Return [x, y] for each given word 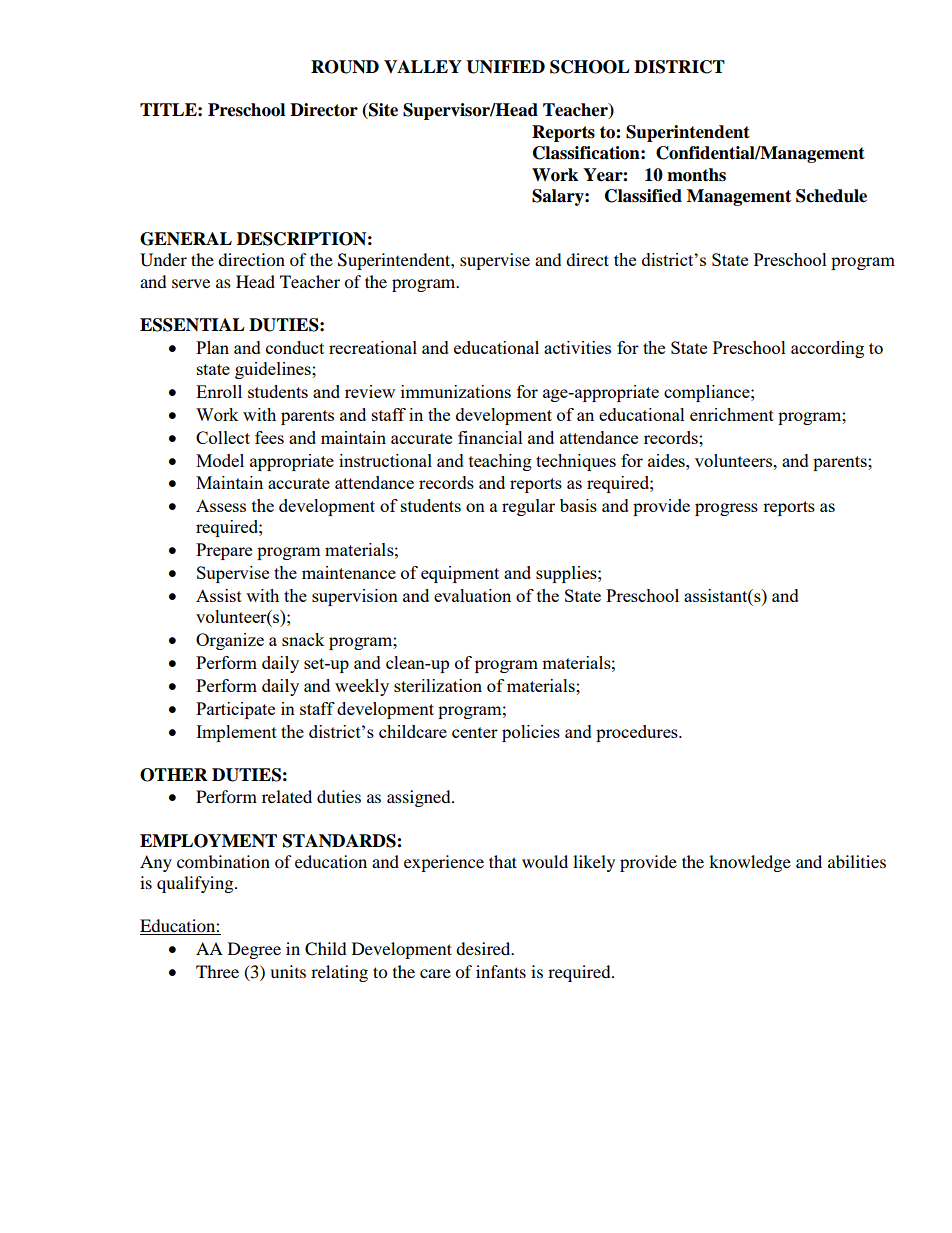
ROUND [345, 67]
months [696, 175]
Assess [221, 505]
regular [528, 507]
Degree [254, 950]
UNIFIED [505, 67]
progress [726, 509]
